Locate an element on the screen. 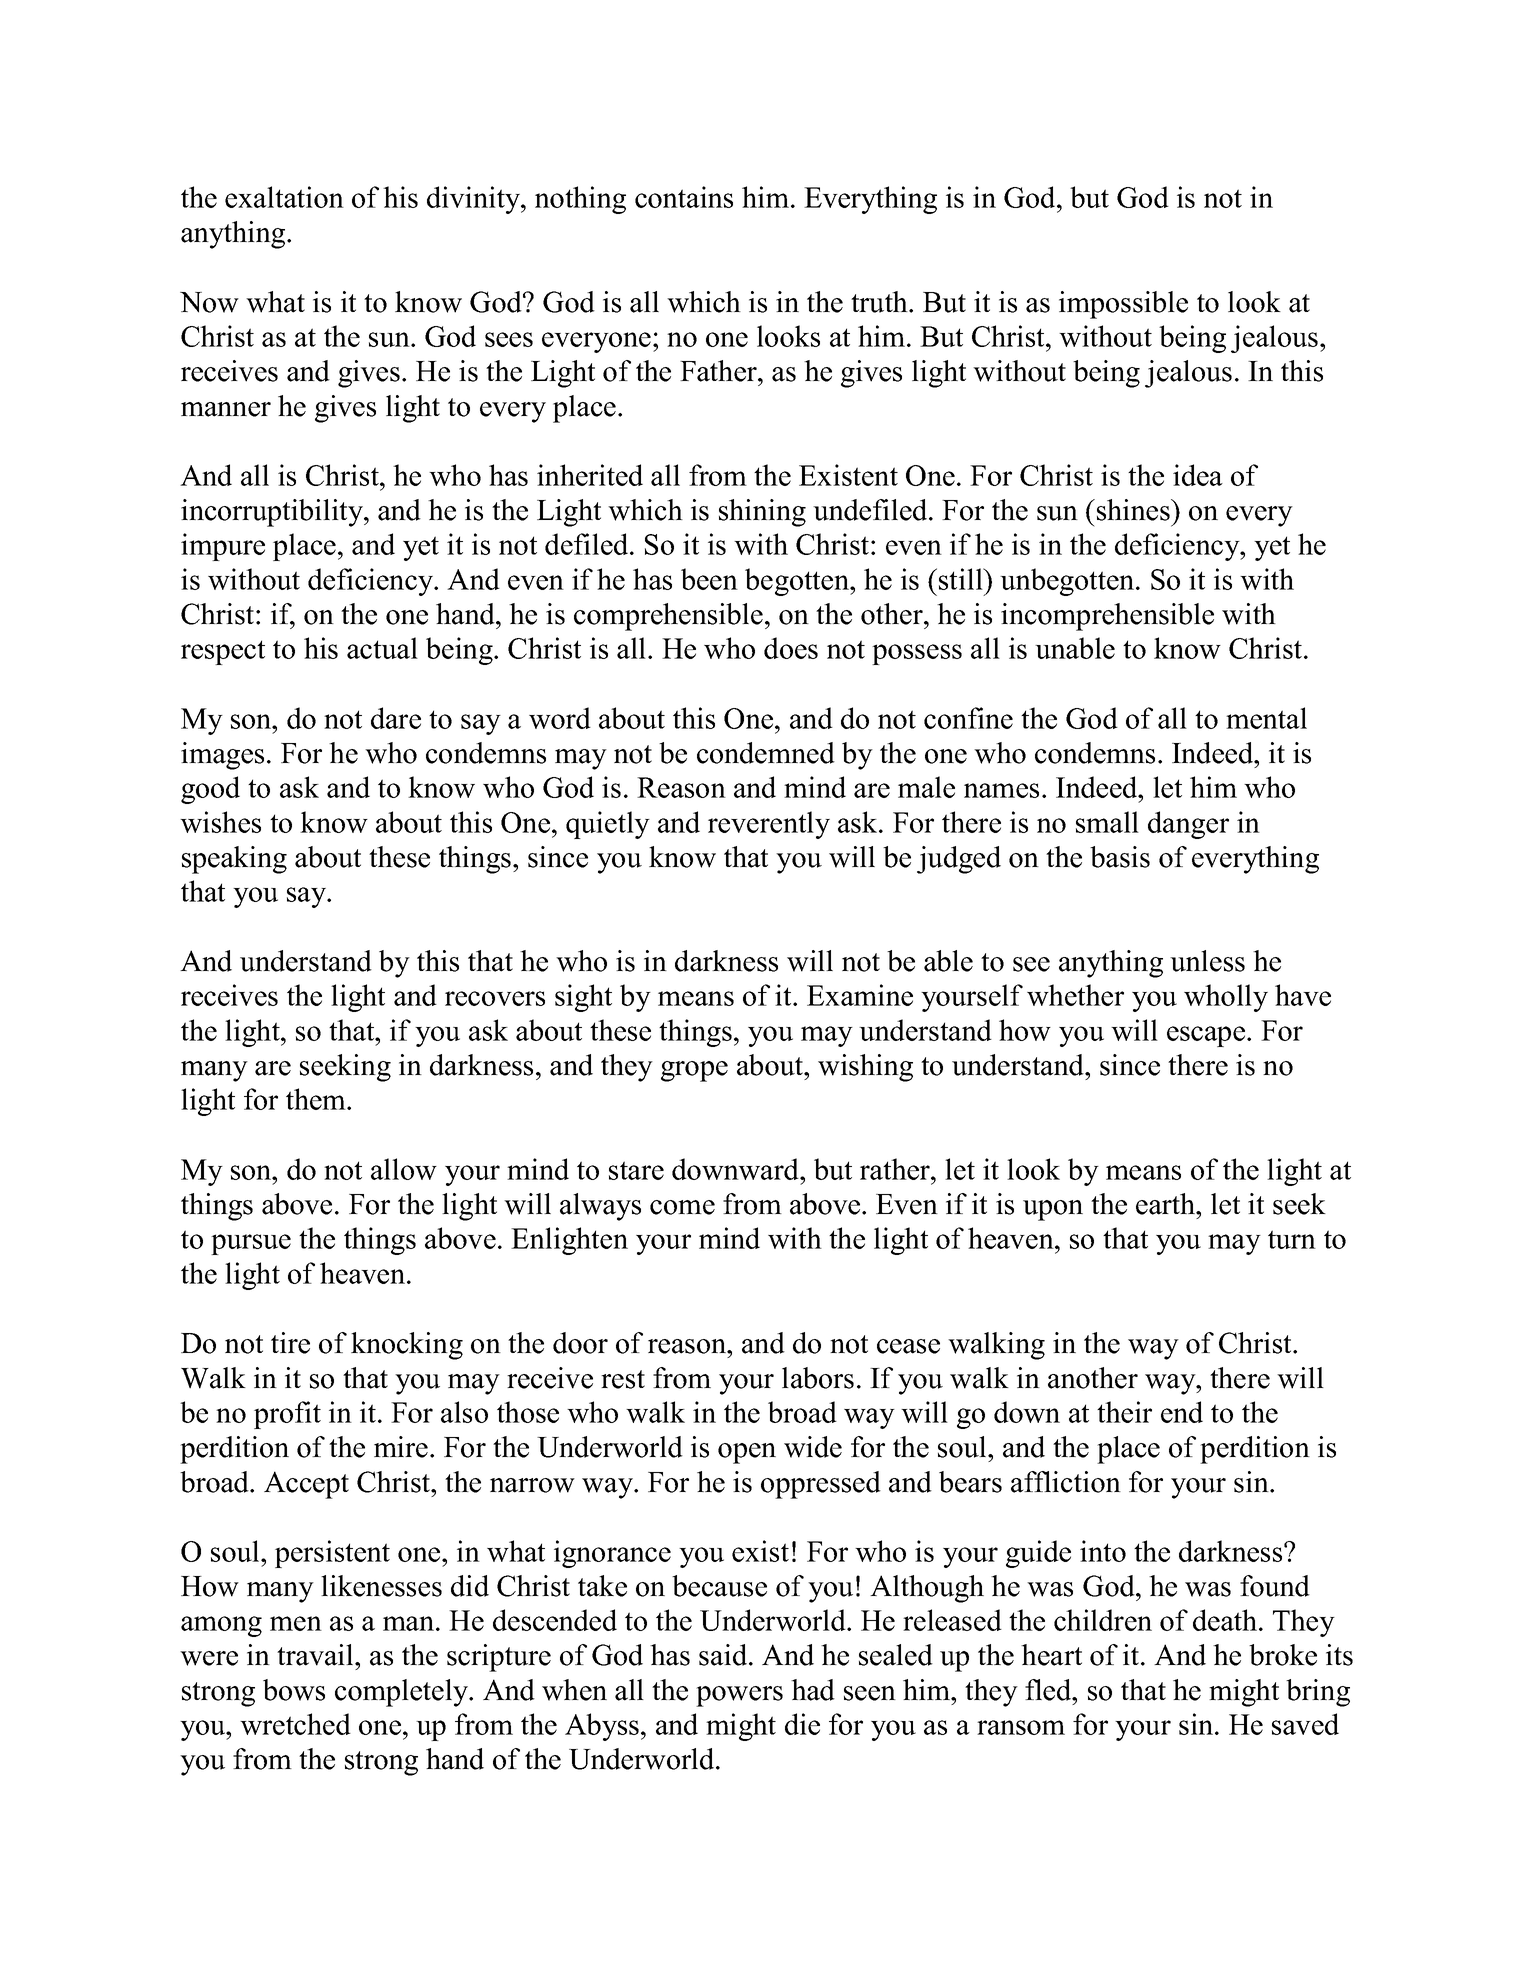 This screenshot has height=1987, width=1535. Examine is located at coordinates (860, 995).
